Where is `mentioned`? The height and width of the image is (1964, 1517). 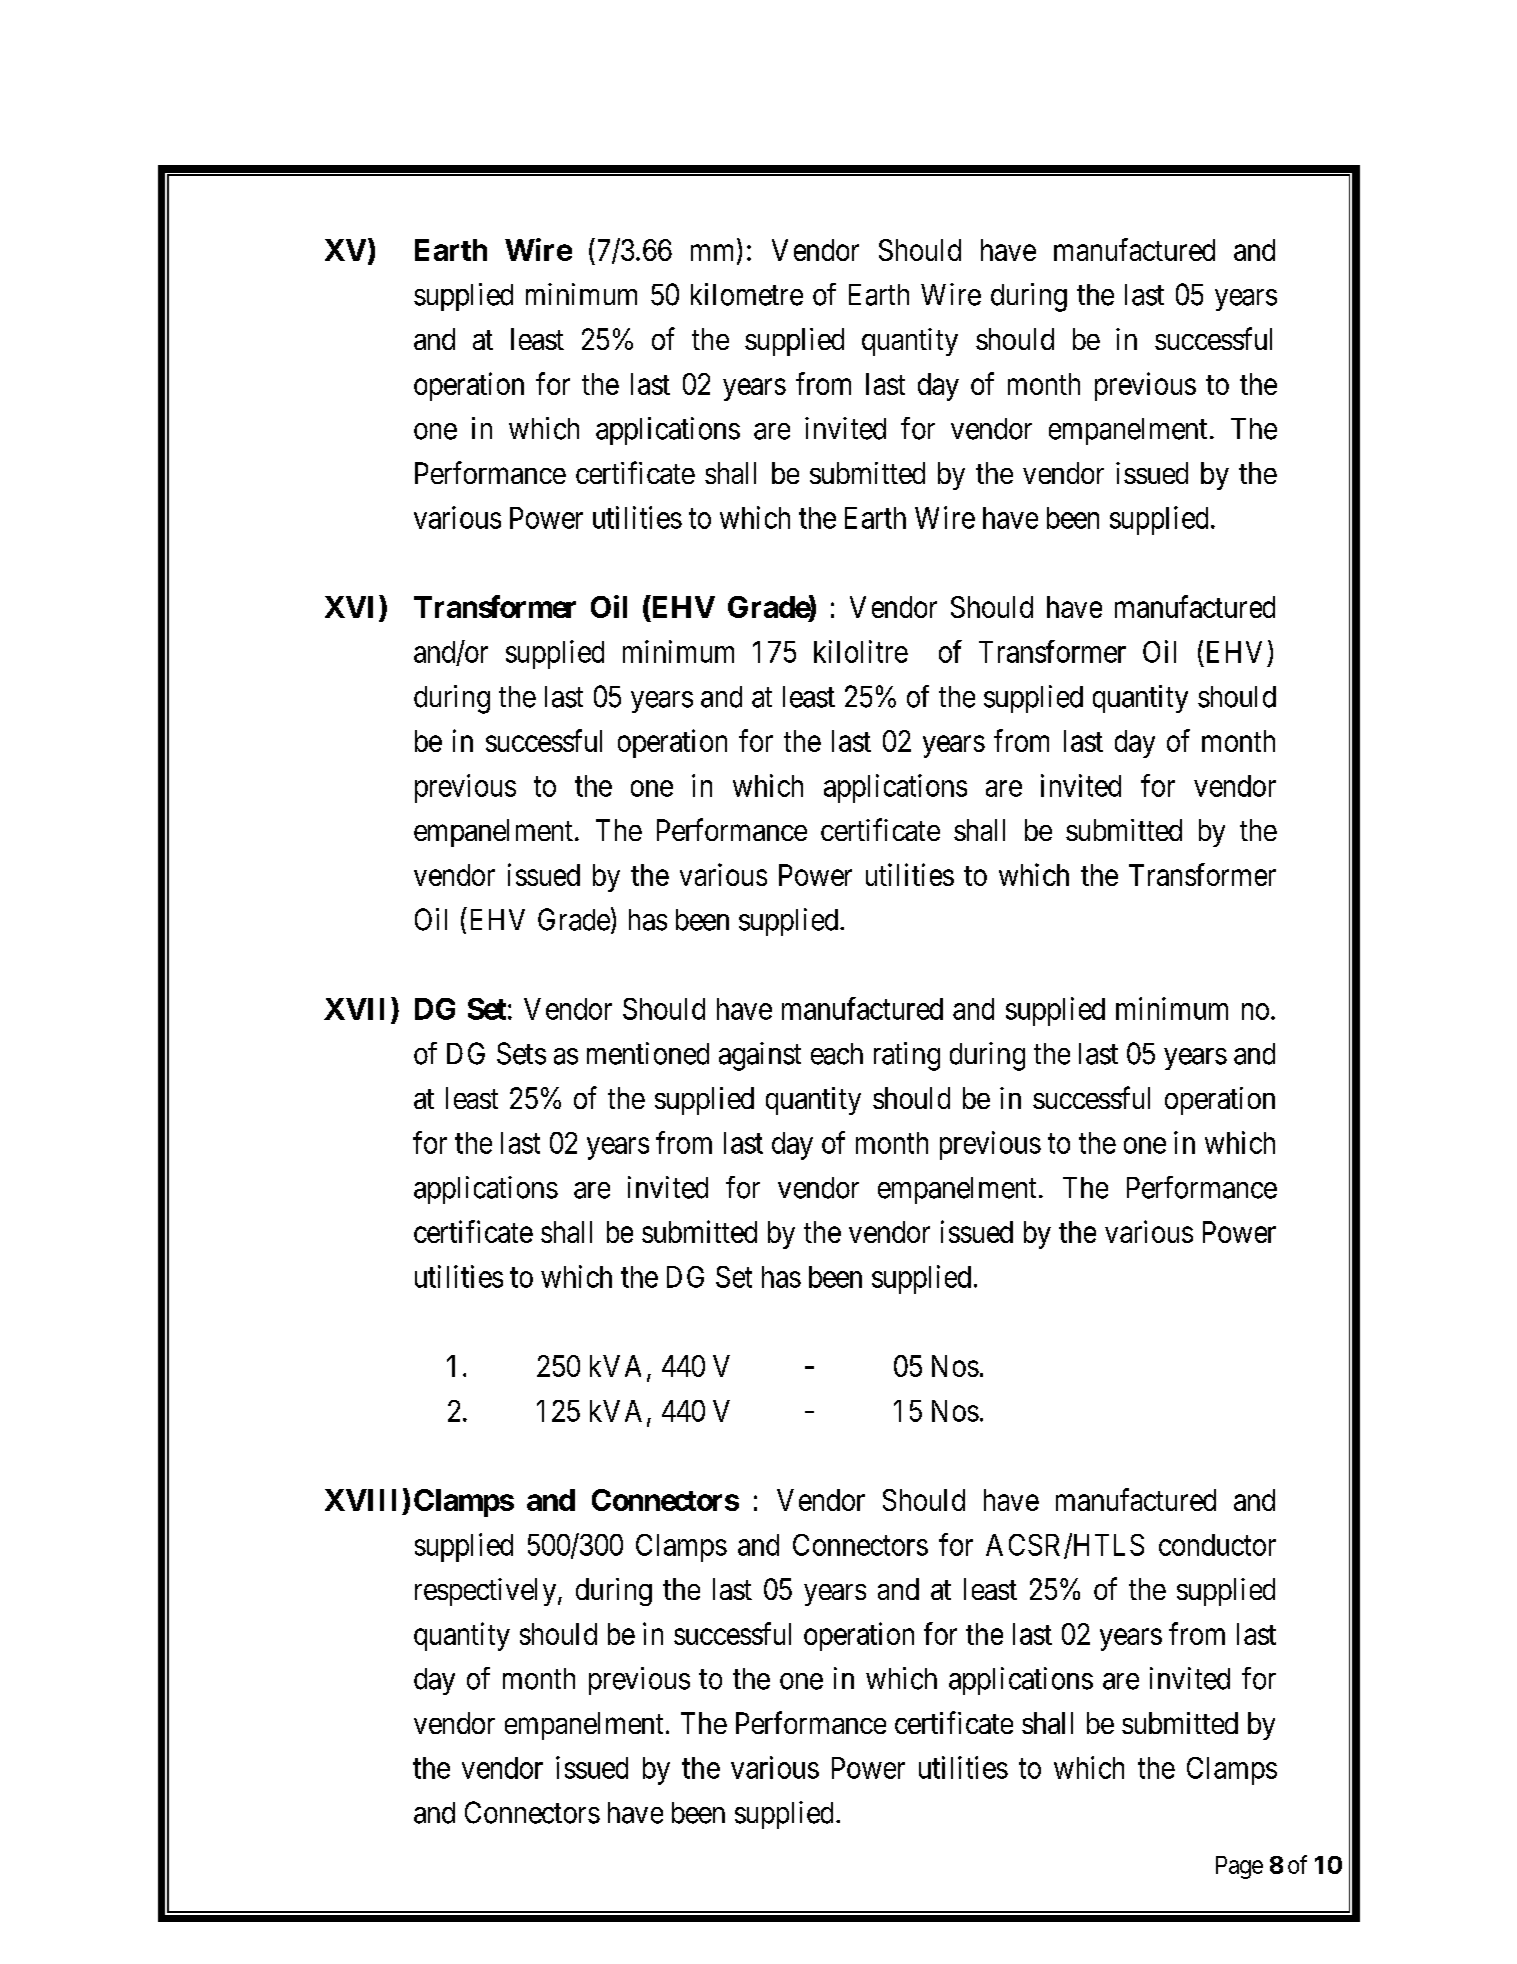
mentioned is located at coordinates (648, 1053).
